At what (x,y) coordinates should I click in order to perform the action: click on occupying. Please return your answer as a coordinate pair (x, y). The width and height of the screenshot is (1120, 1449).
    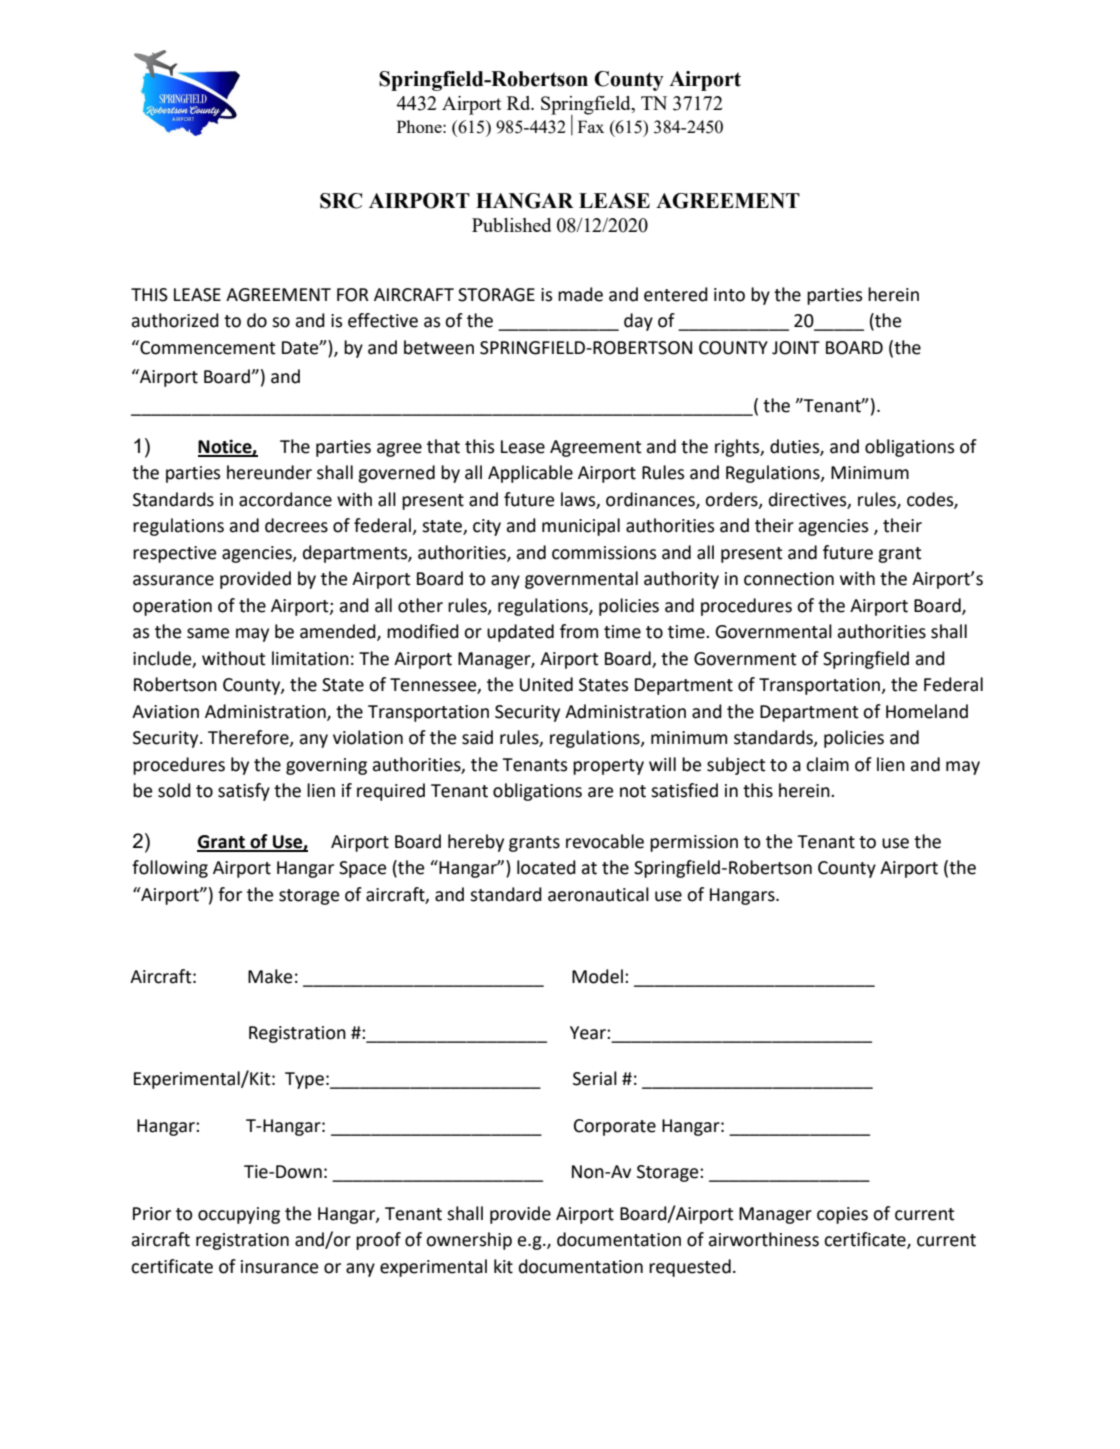
    Looking at the image, I should click on (239, 1215).
